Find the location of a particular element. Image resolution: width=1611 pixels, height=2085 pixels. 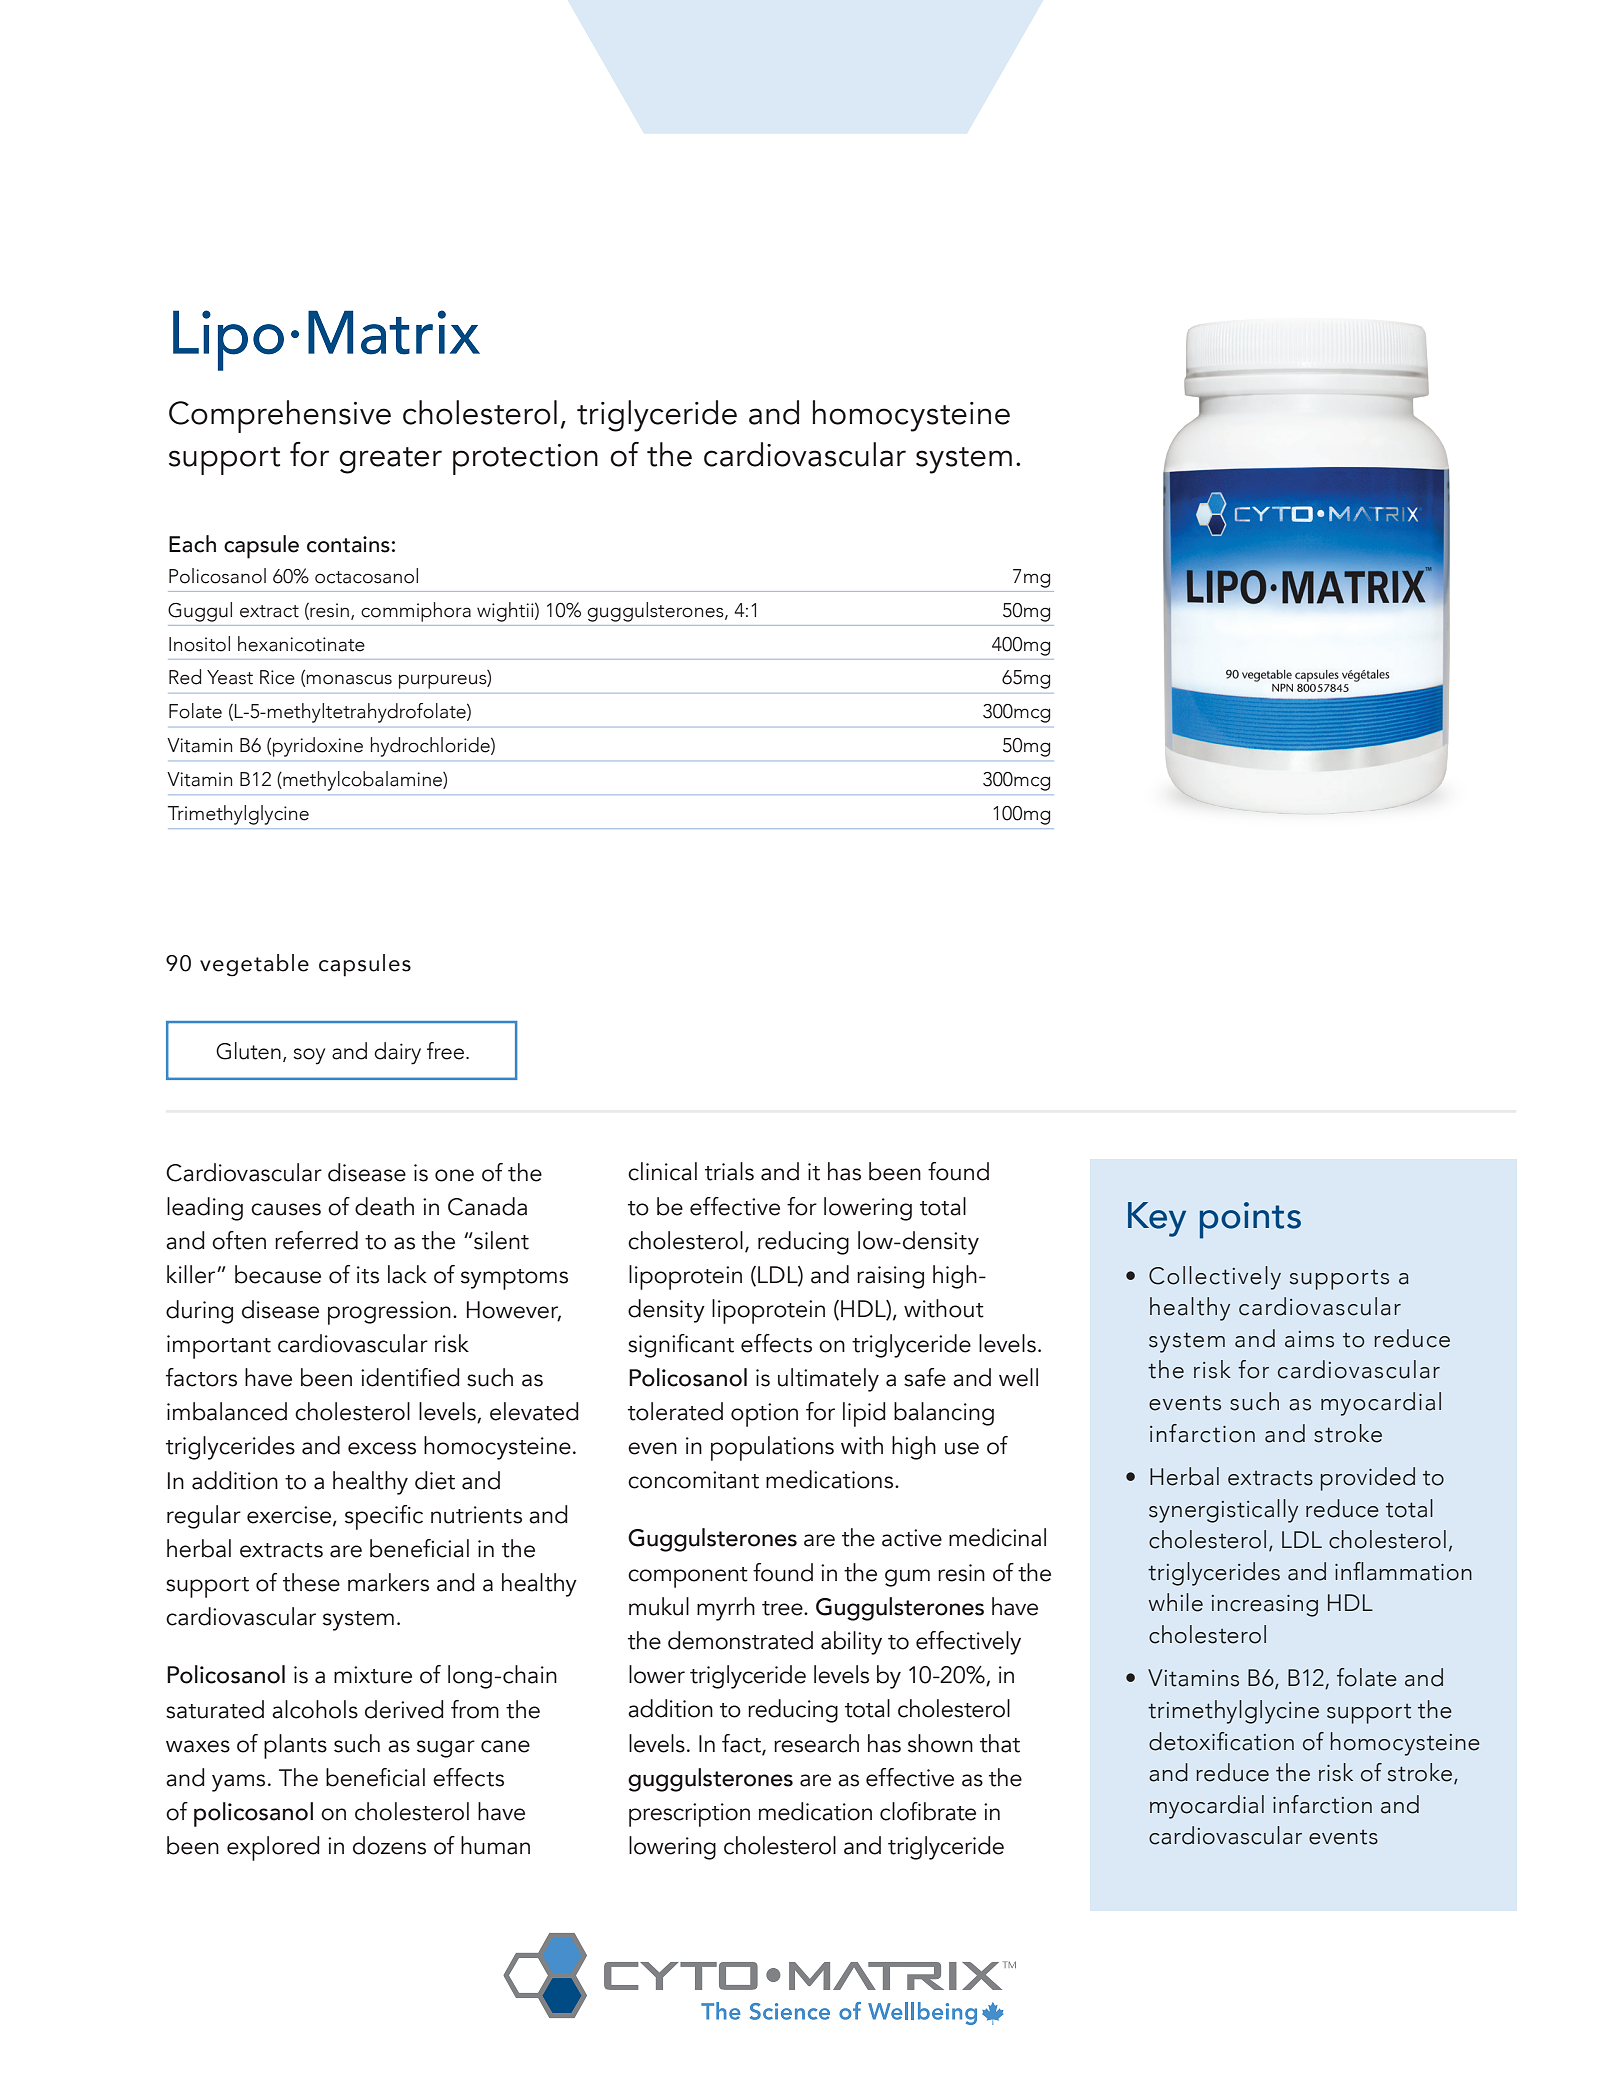

points is located at coordinates (1250, 1220).
